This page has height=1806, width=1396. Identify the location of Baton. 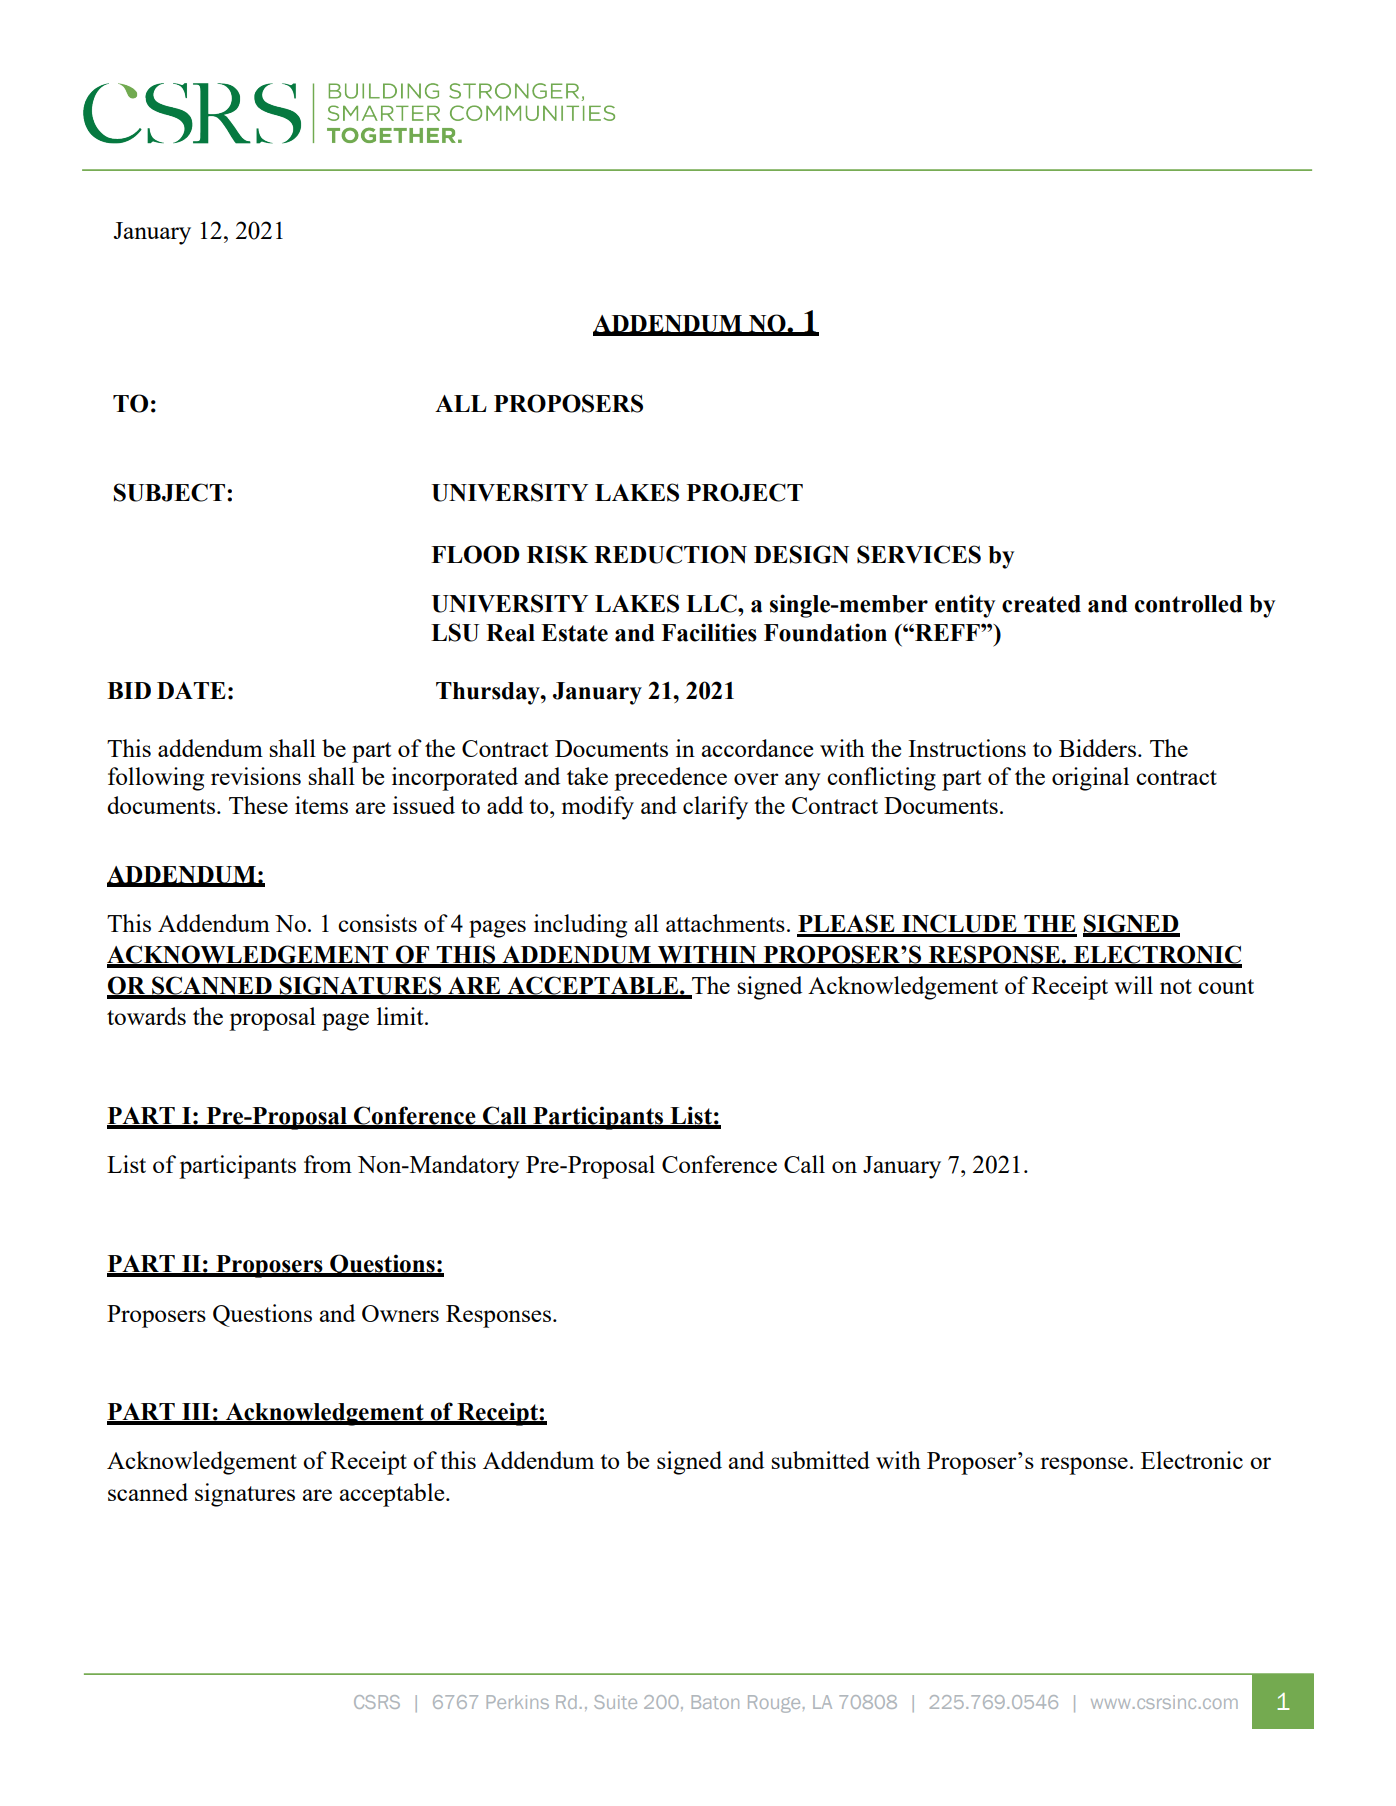
(715, 1702).
